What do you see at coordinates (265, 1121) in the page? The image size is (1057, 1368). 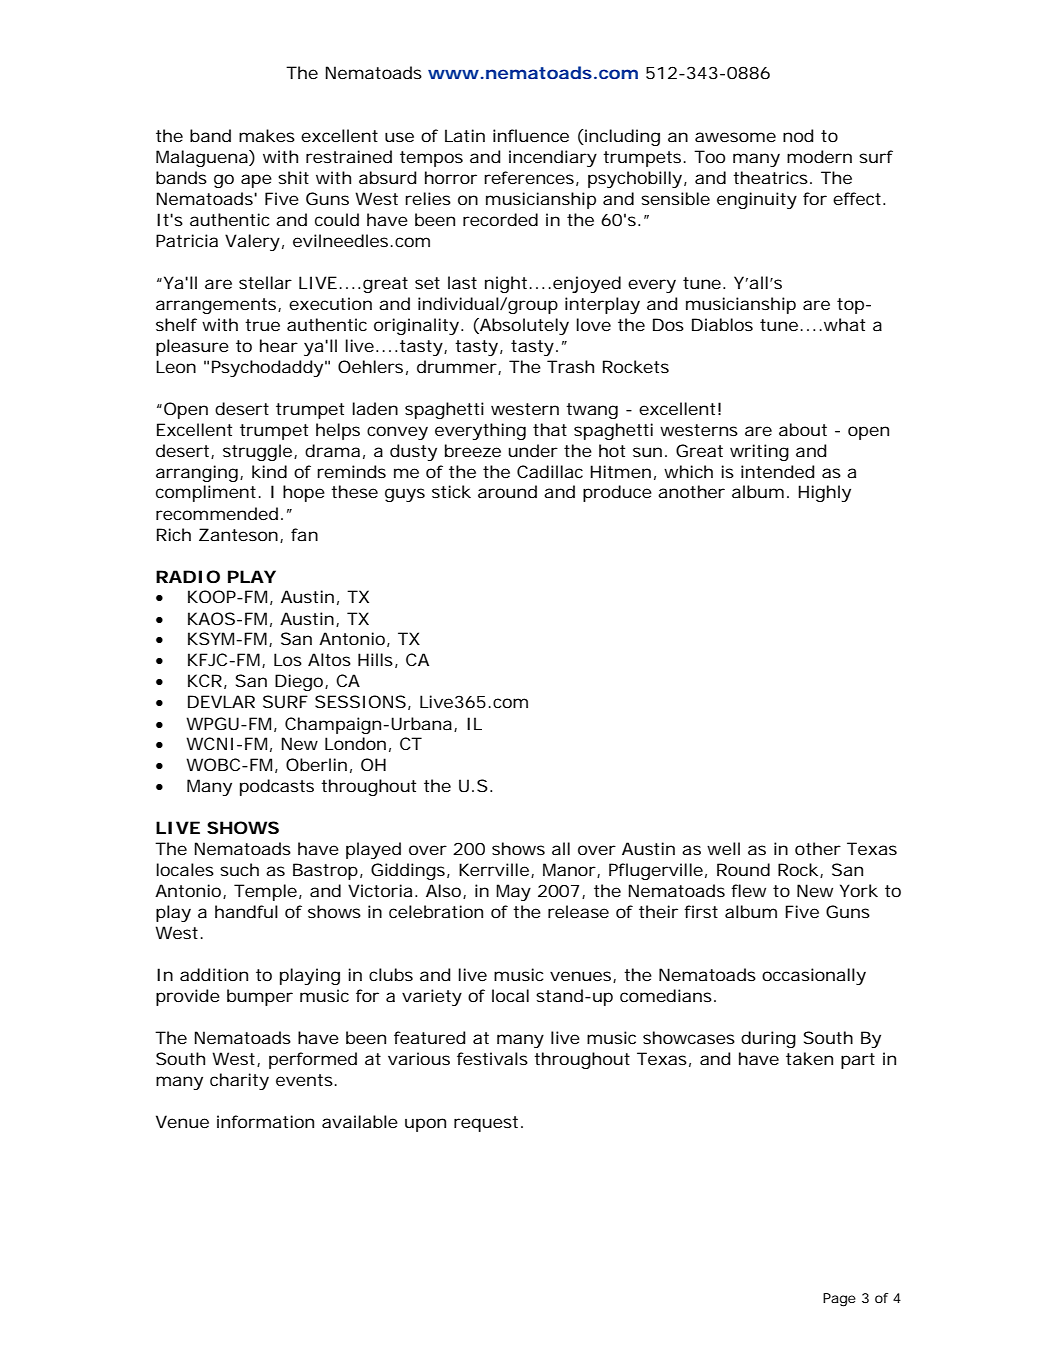 I see `information` at bounding box center [265, 1121].
